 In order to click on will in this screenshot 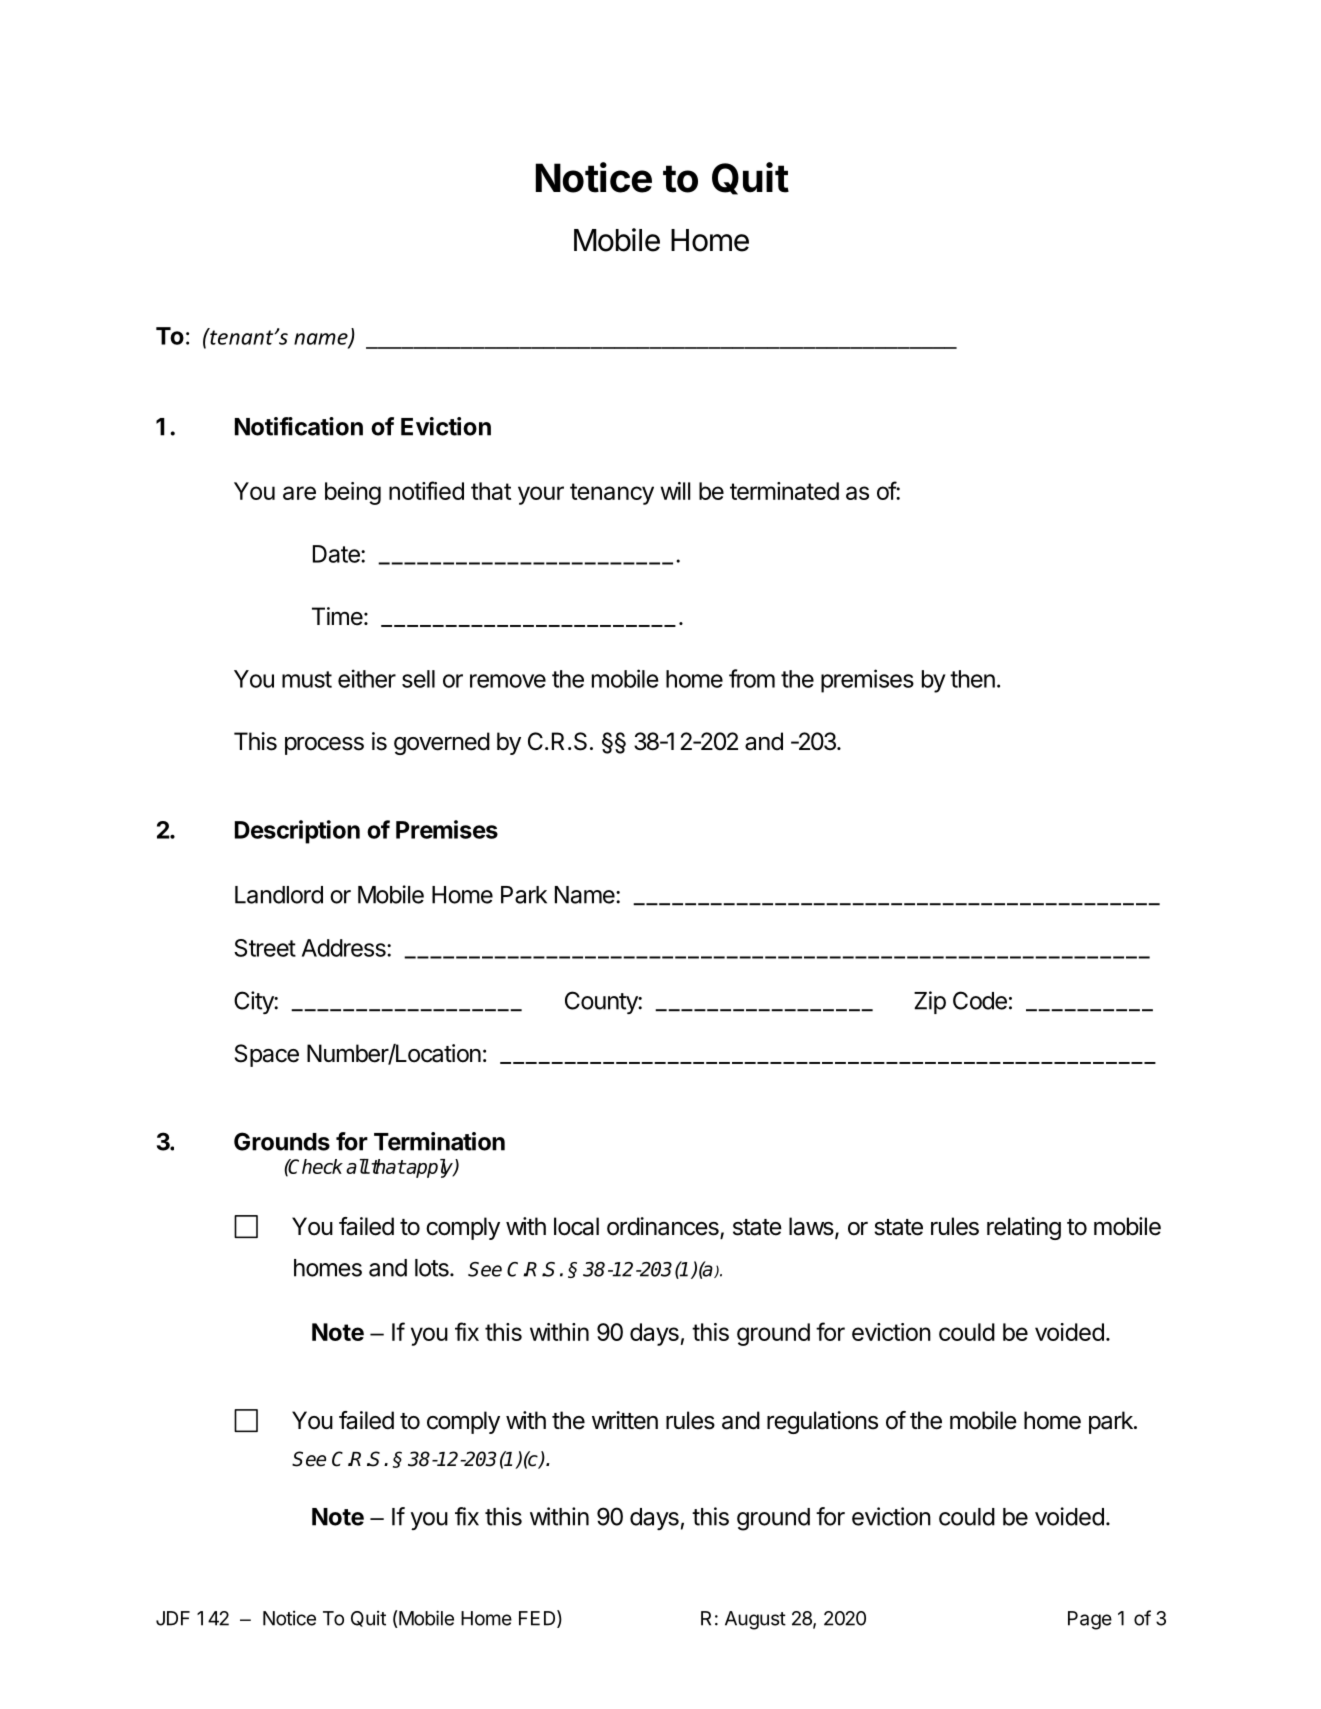, I will do `click(675, 491)`.
